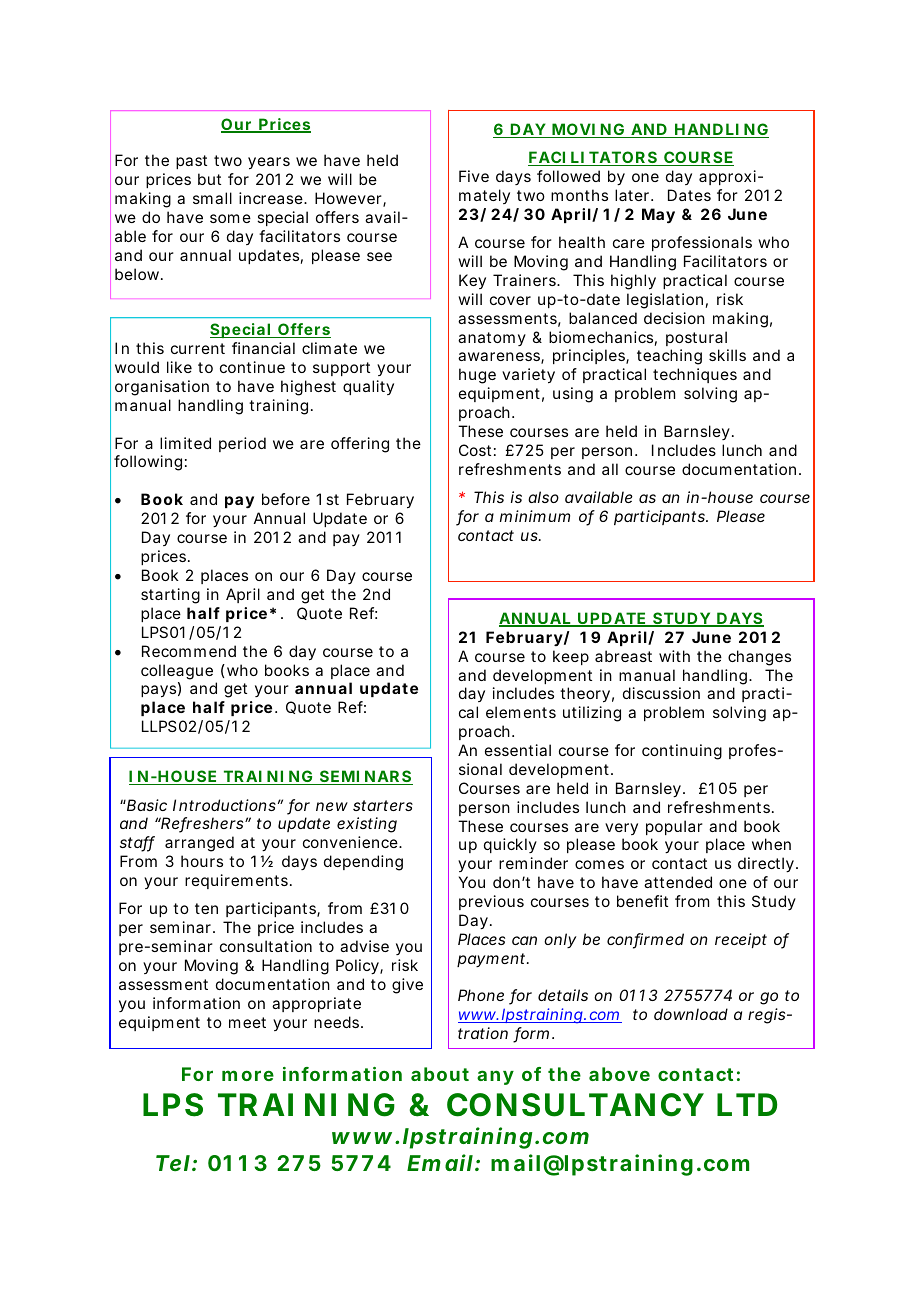 The width and height of the image is (924, 1308). What do you see at coordinates (658, 216) in the image?
I see `May` at bounding box center [658, 216].
